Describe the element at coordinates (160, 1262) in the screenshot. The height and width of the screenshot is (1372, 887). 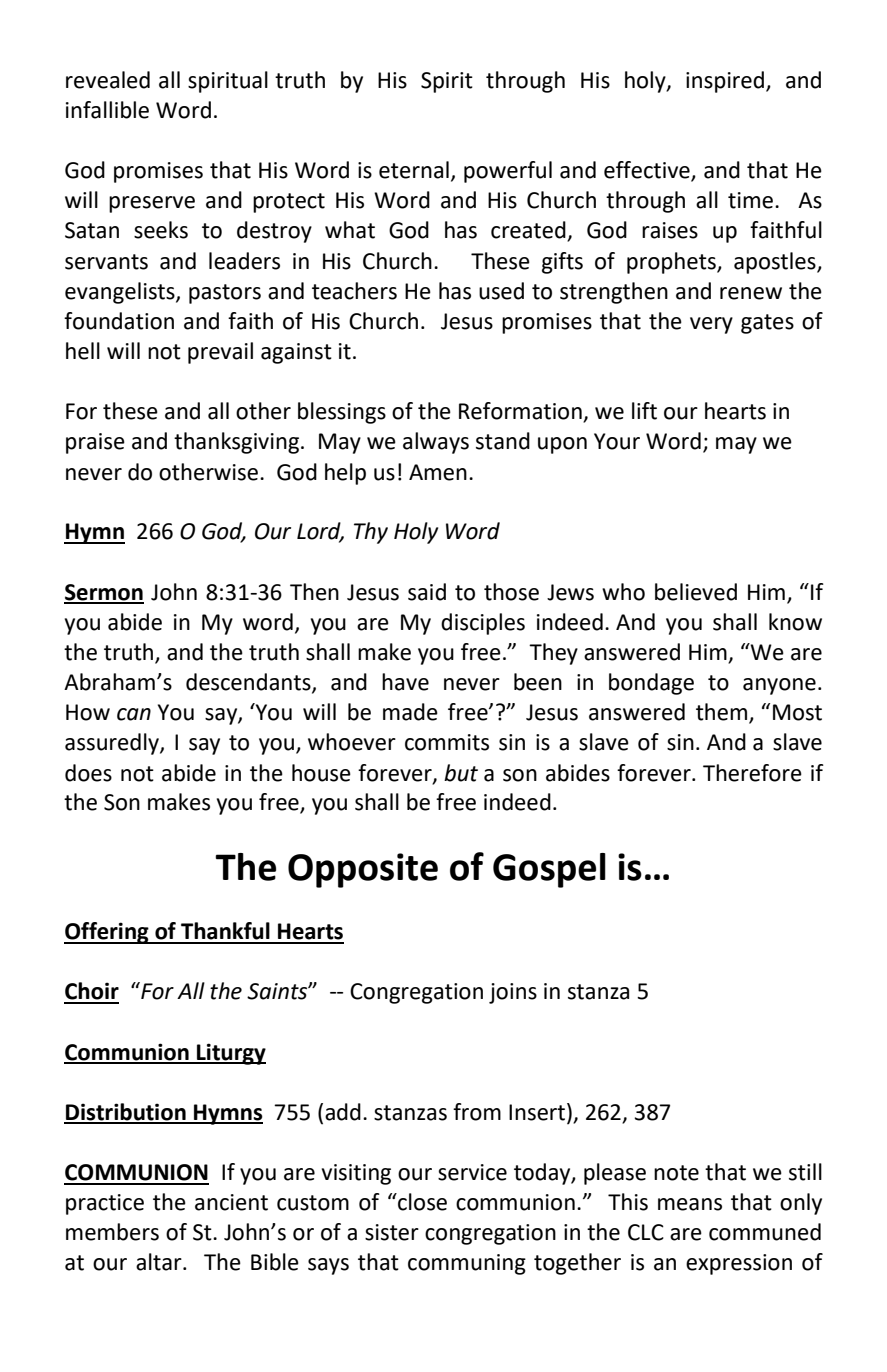
I see `altar` at that location.
